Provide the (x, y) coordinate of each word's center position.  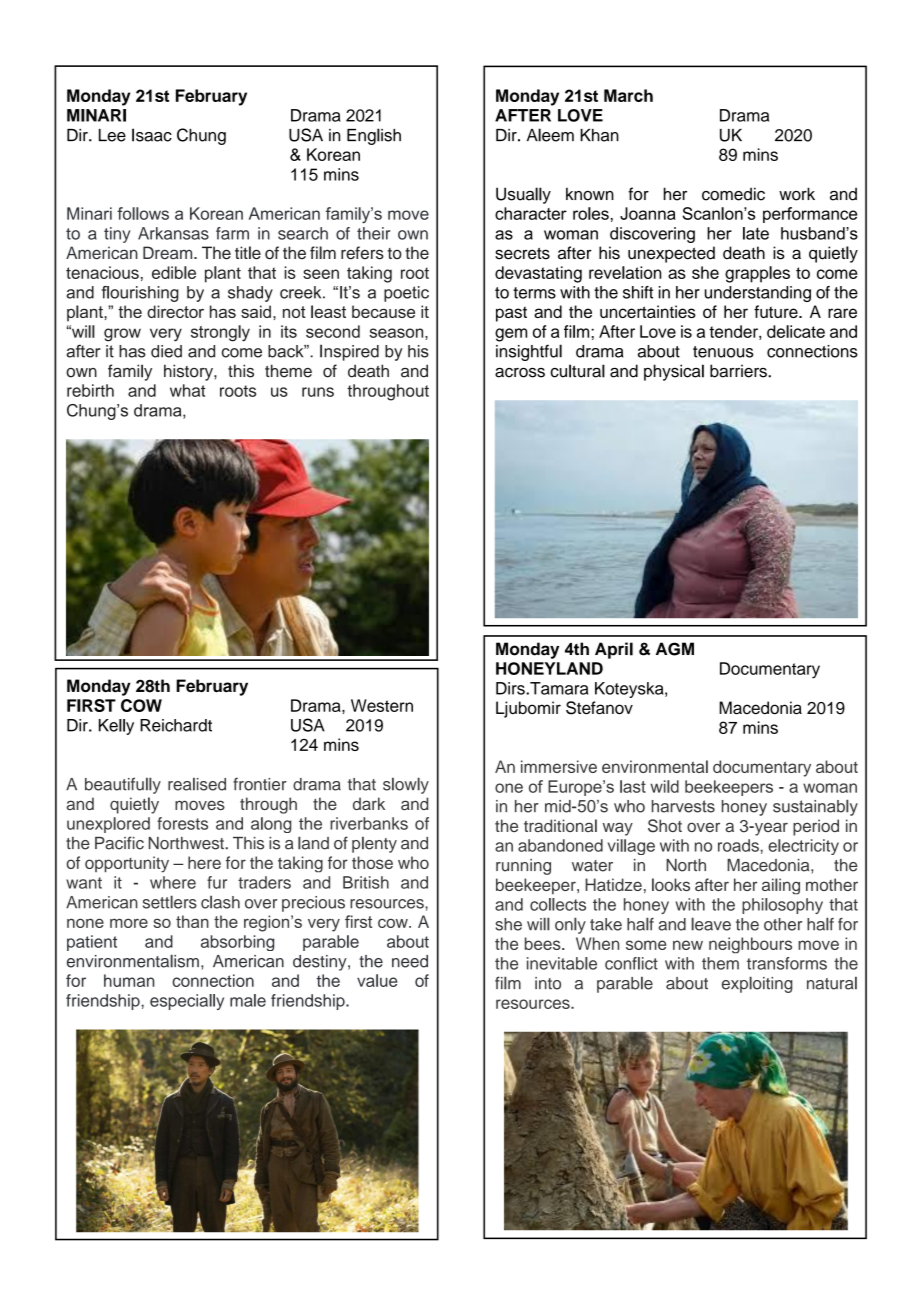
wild (664, 786)
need (410, 961)
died (166, 351)
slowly (406, 785)
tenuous (723, 352)
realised (197, 784)
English (374, 136)
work (797, 194)
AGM (675, 649)
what (188, 390)
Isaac (152, 135)
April (614, 650)
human (129, 980)
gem (511, 335)
